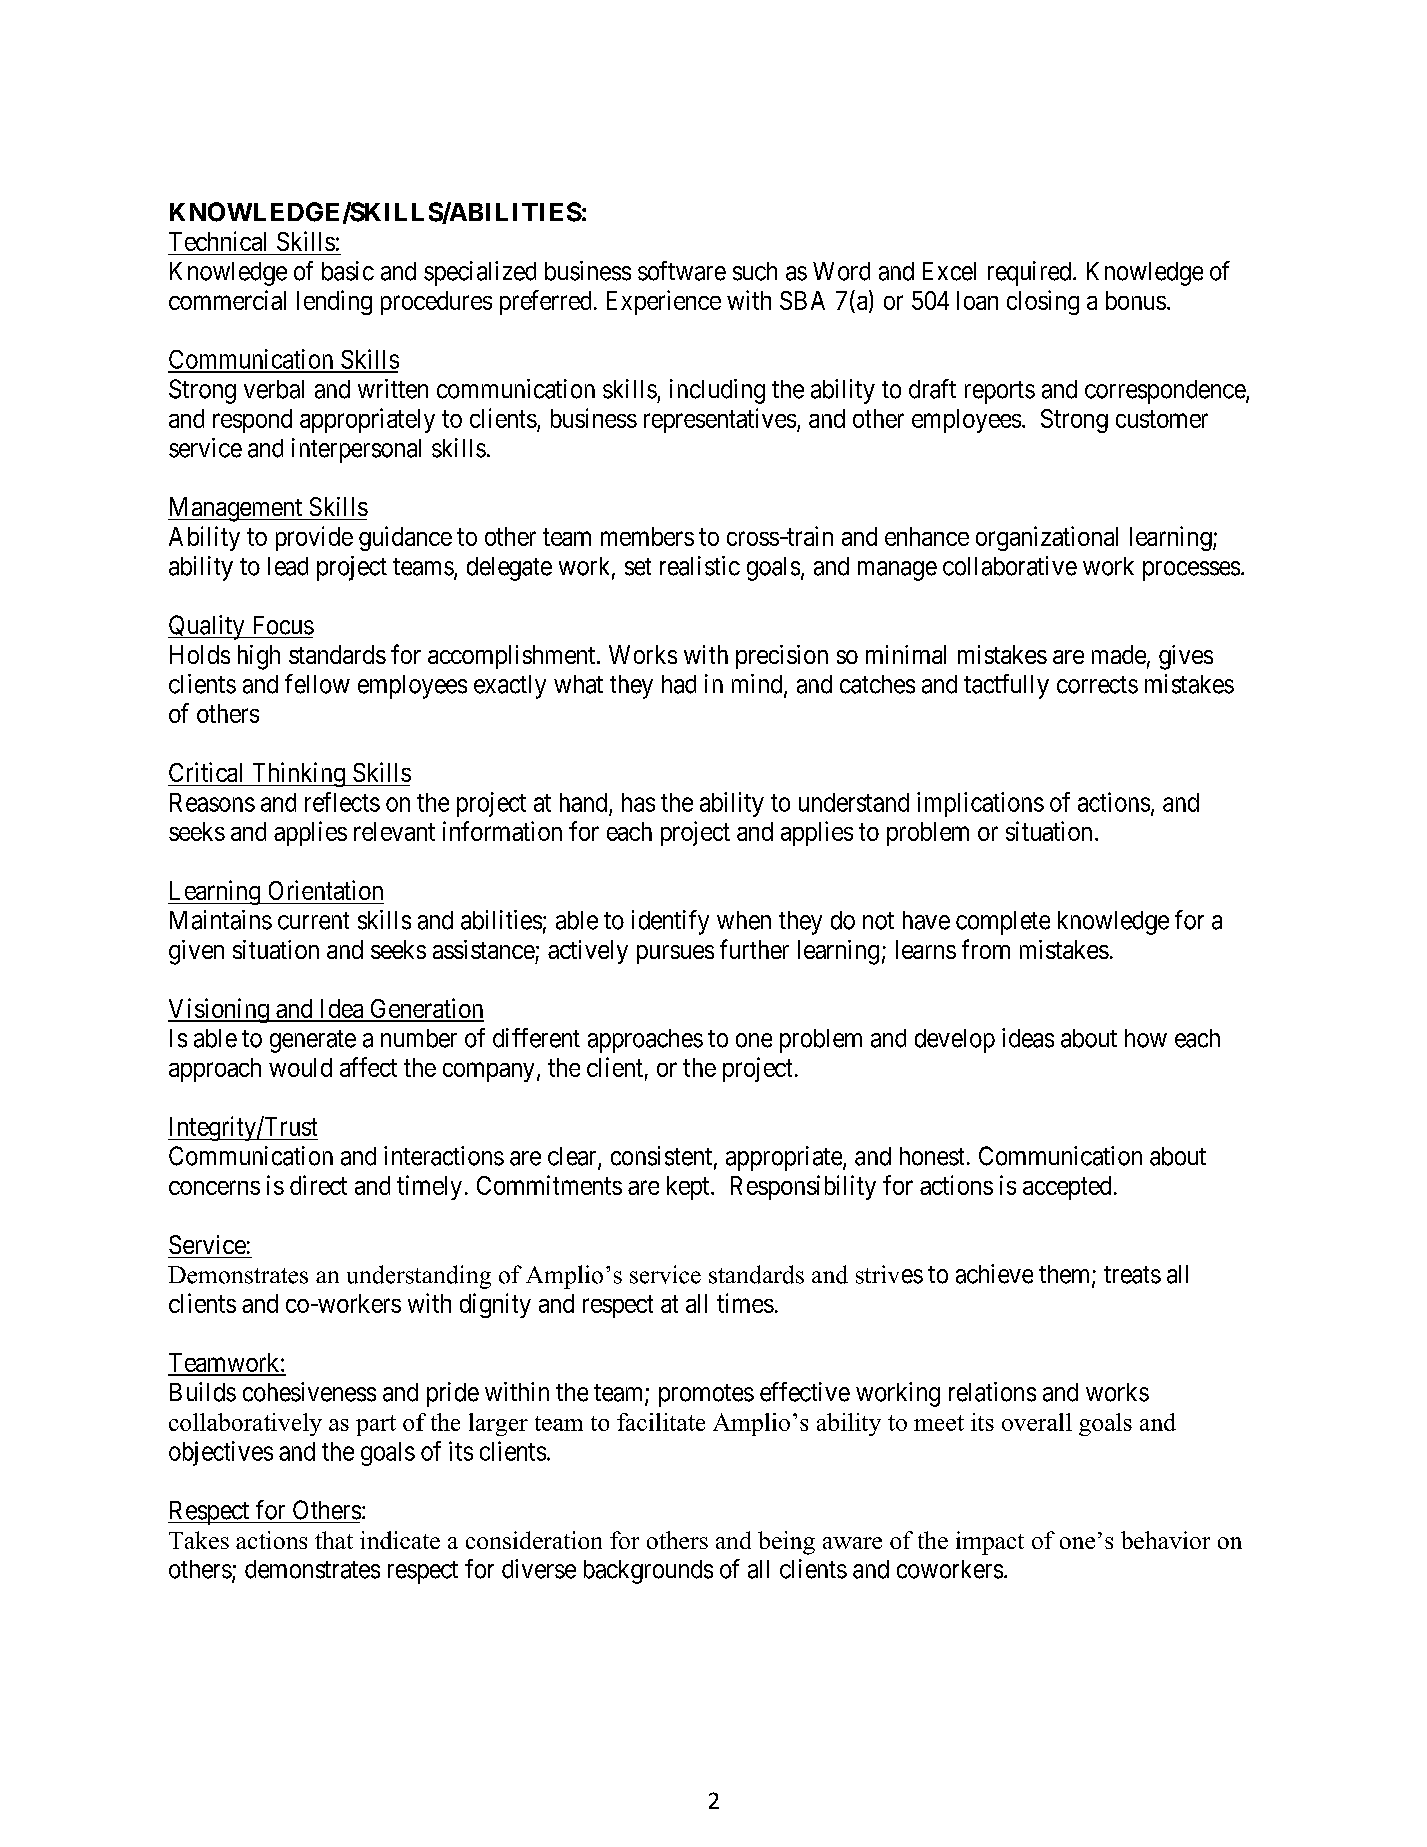 Image resolution: width=1427 pixels, height=1847 pixels. I want to click on backgrounds, so click(648, 1572).
